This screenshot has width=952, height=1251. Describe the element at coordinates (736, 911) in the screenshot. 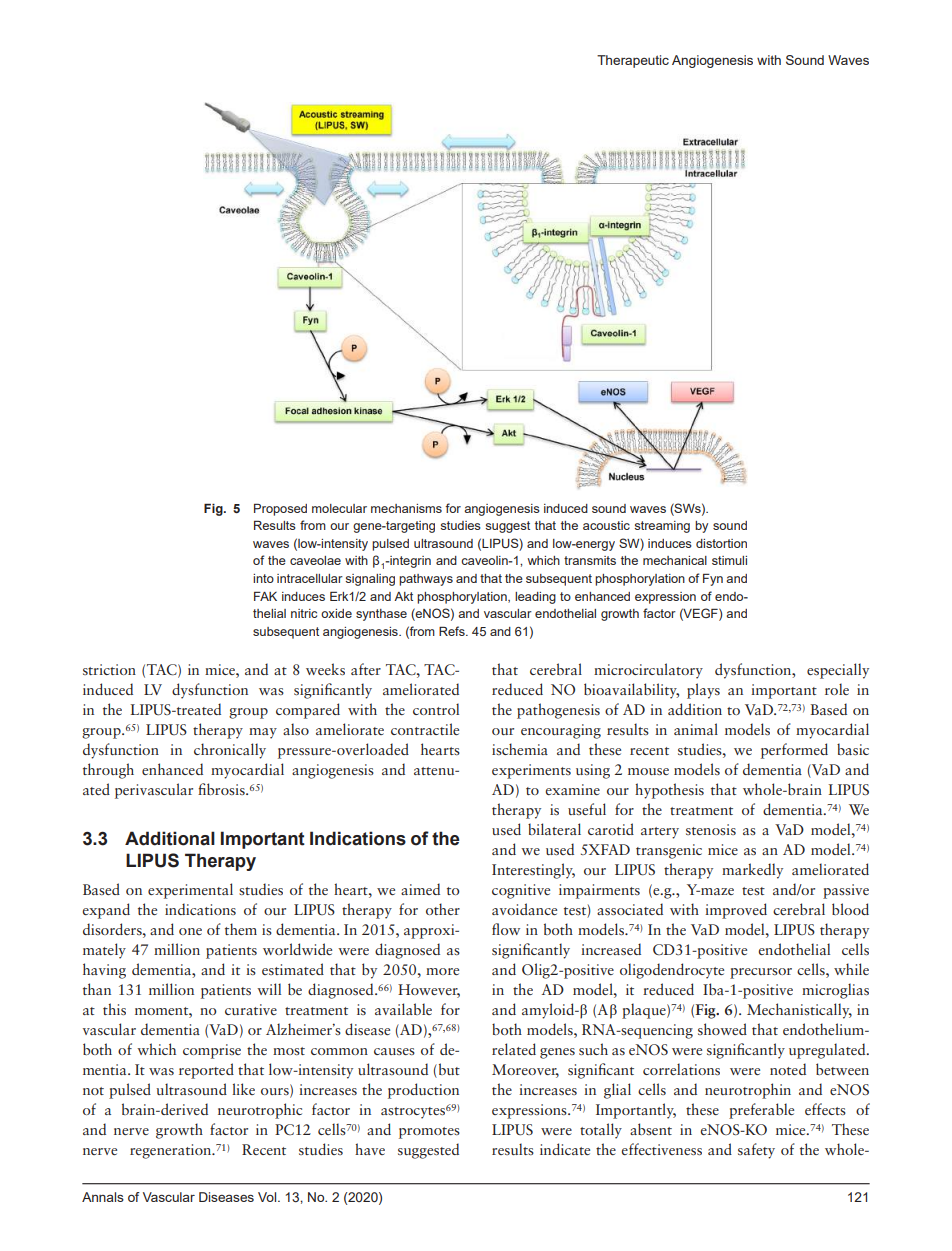

I see `improved` at that location.
